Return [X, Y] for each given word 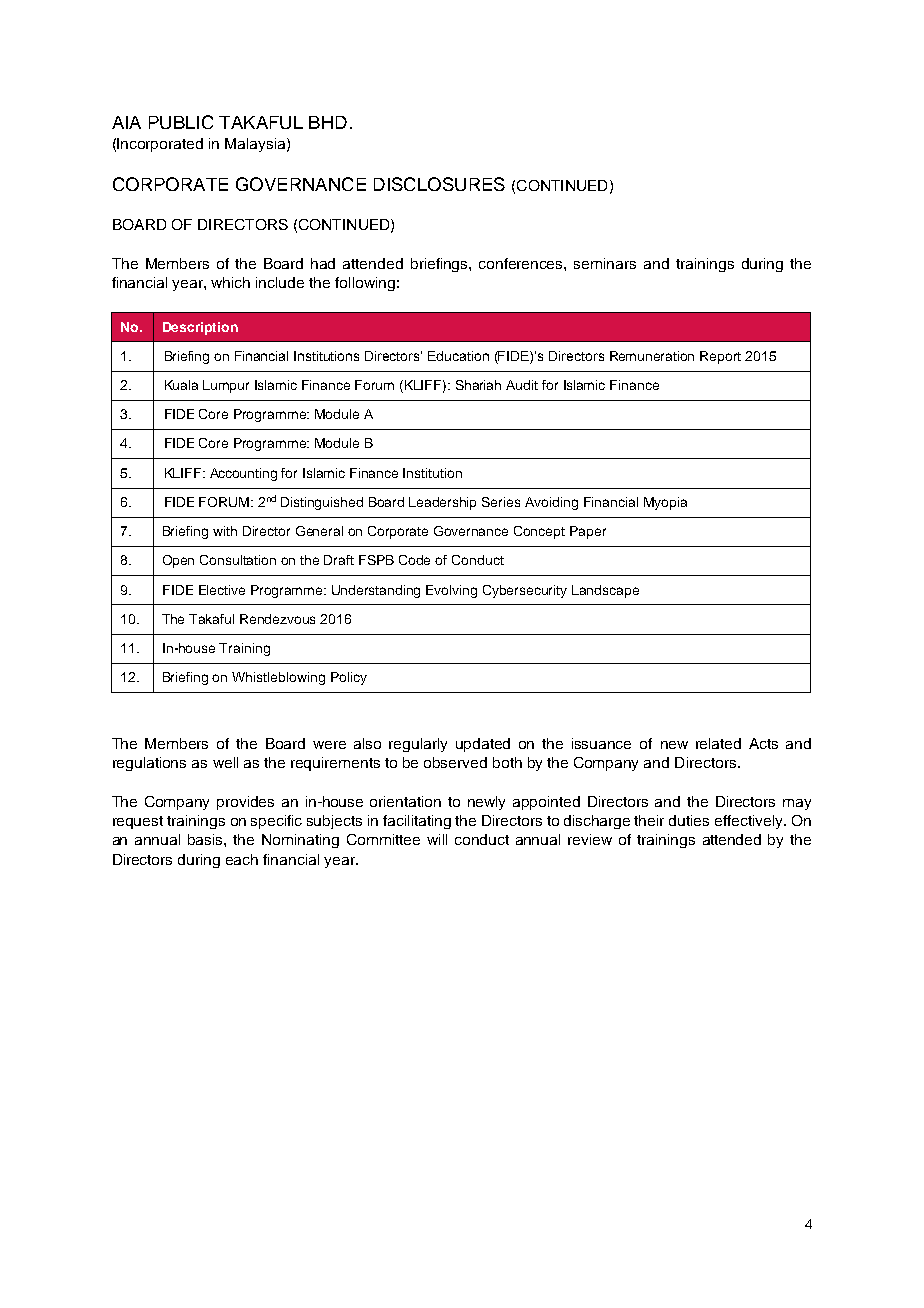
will [437, 839]
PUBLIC [181, 122]
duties [689, 820]
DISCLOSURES [439, 184]
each [242, 859]
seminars [605, 263]
